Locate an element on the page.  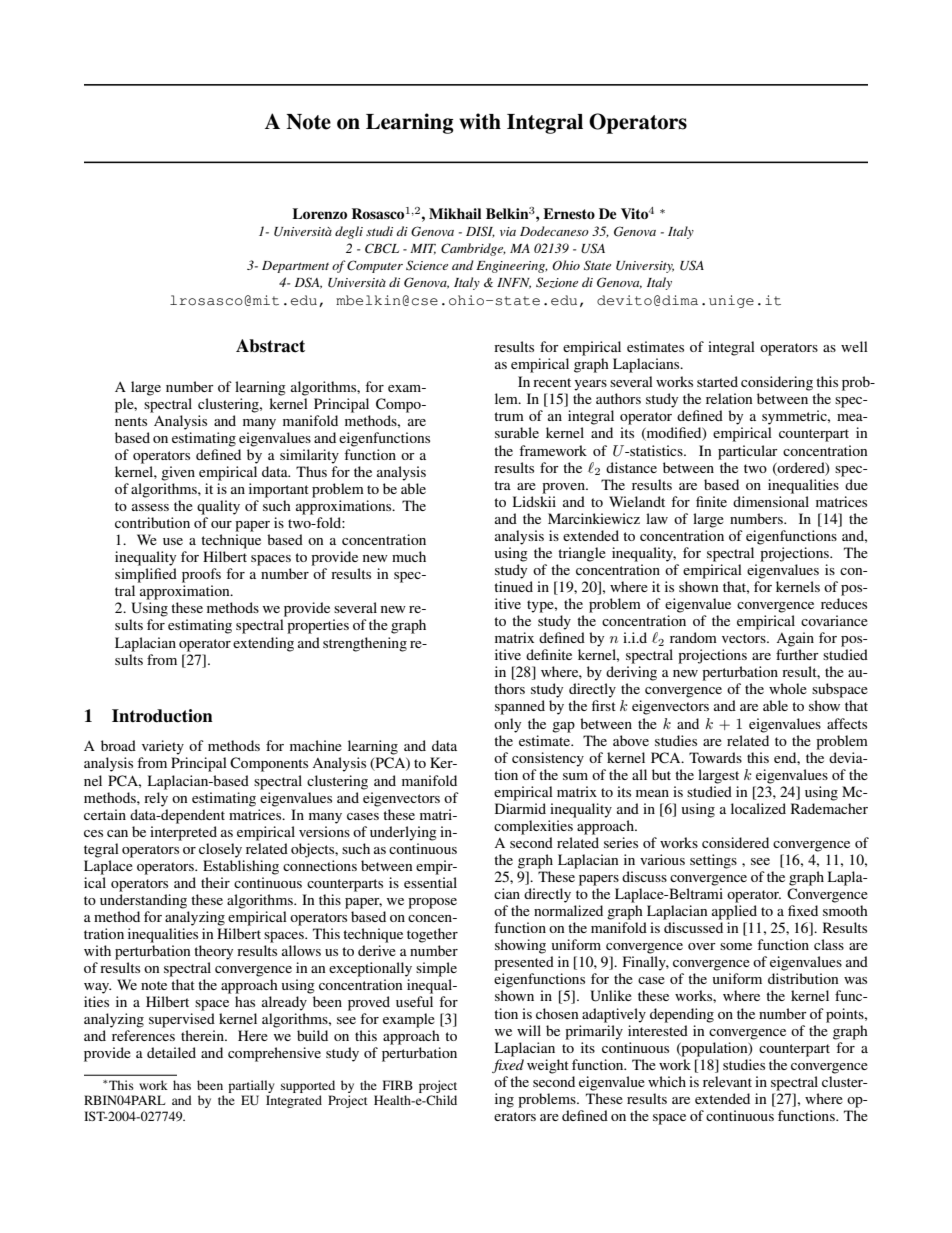
Lorenzo is located at coordinates (319, 213).
